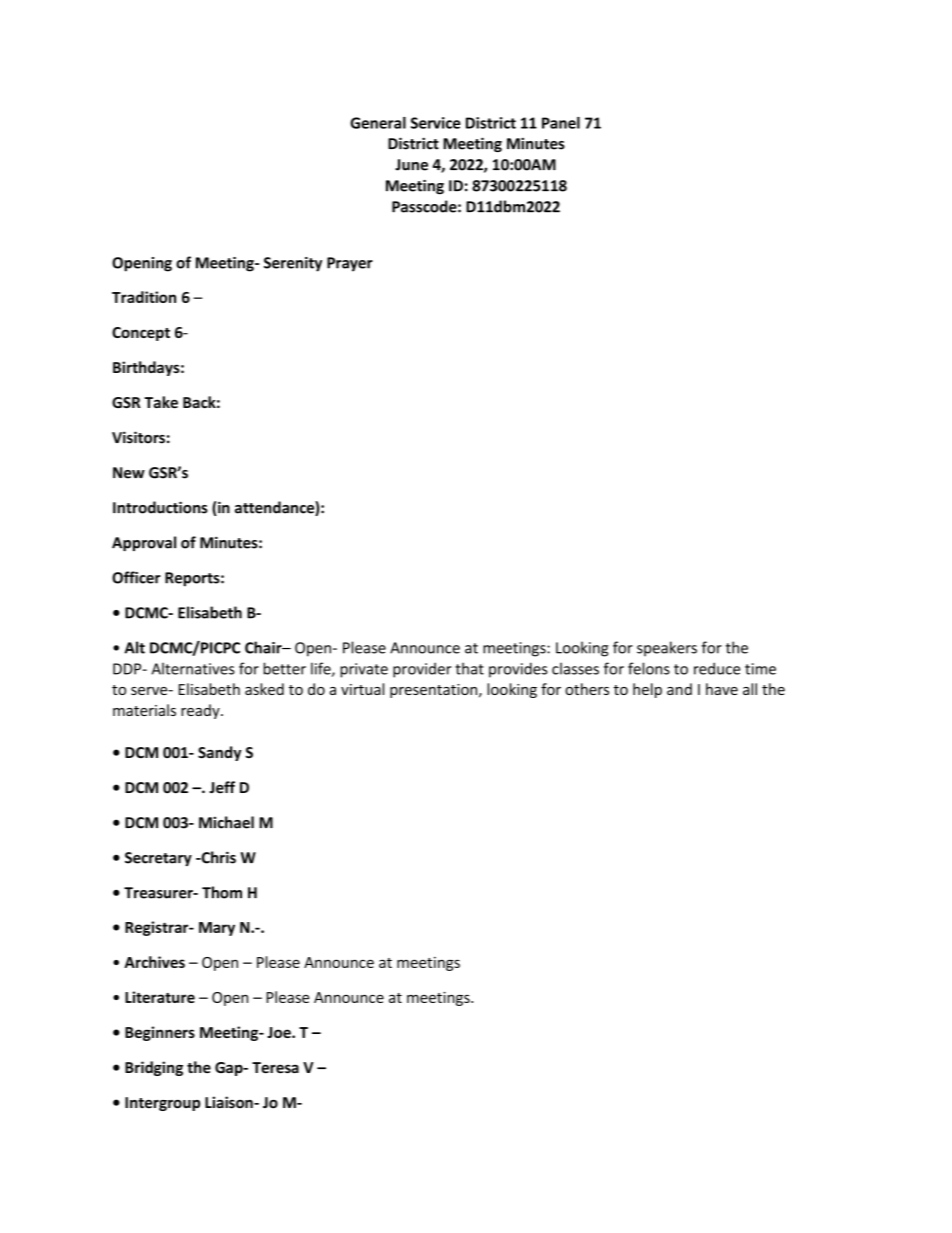 The width and height of the screenshot is (952, 1233). What do you see at coordinates (667, 649) in the screenshot?
I see `speakers` at bounding box center [667, 649].
